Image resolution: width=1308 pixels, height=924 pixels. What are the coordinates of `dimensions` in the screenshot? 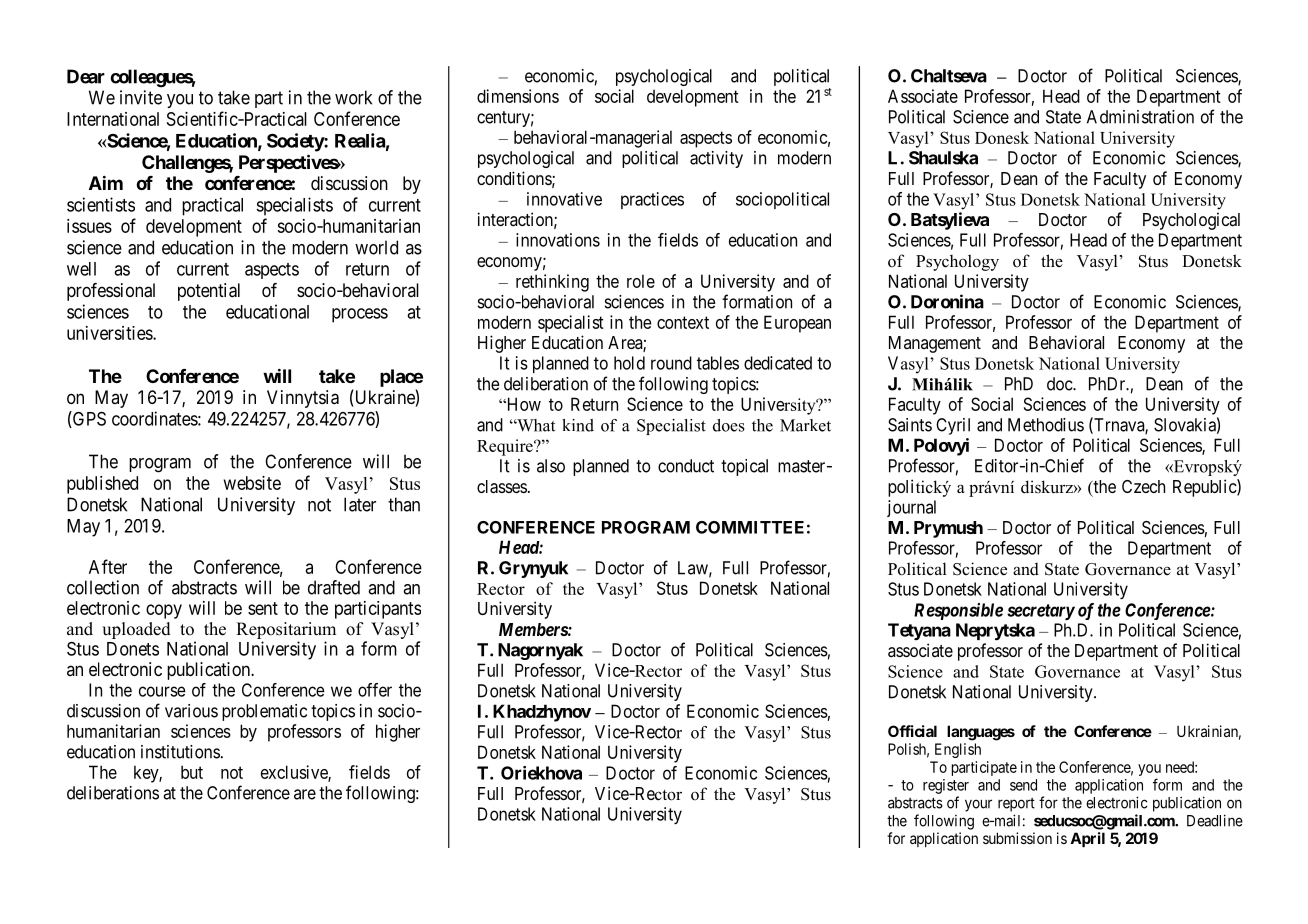 It's located at (518, 96).
